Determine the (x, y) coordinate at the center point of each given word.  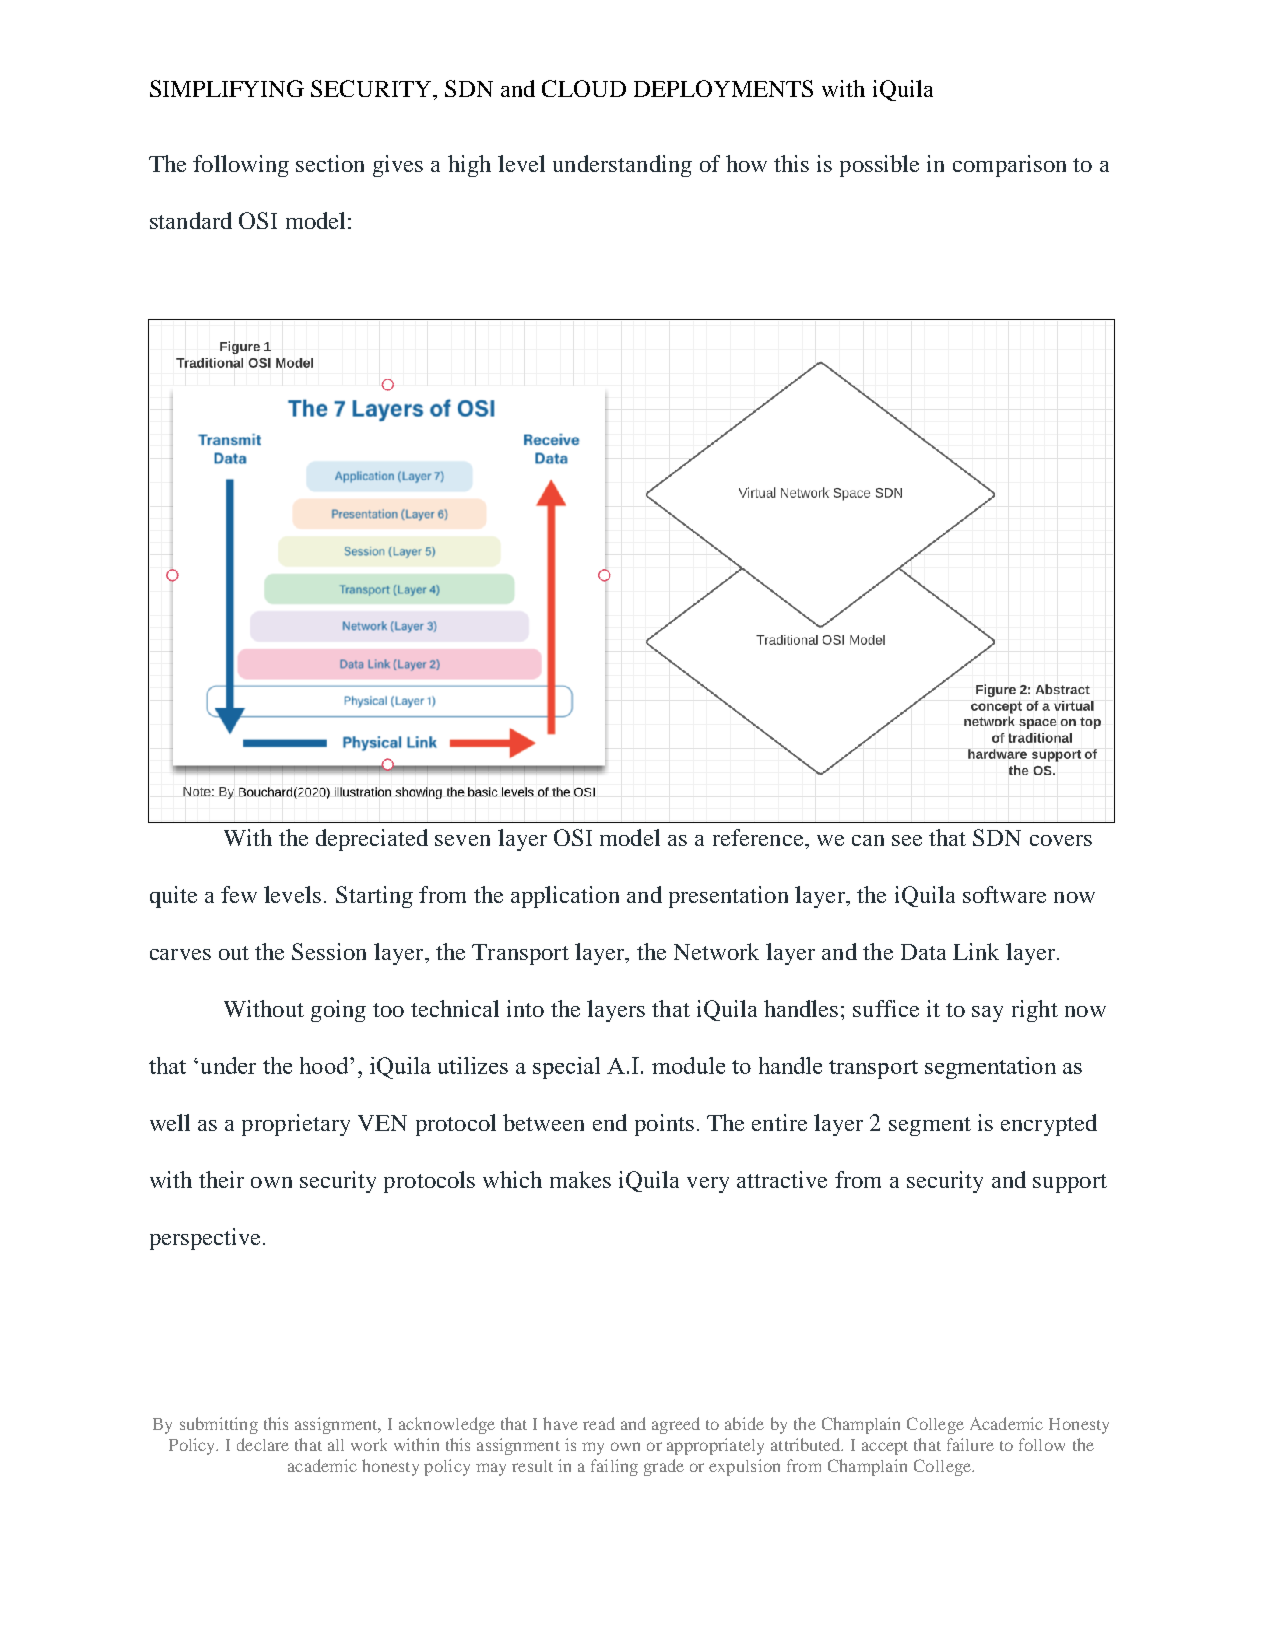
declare (263, 1444)
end (610, 1122)
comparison (1009, 166)
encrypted (1049, 1125)
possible (879, 166)
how (746, 163)
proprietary (296, 1125)
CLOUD (584, 88)
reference (759, 837)
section (330, 163)
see (907, 840)
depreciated (372, 840)
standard (191, 220)
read (599, 1423)
